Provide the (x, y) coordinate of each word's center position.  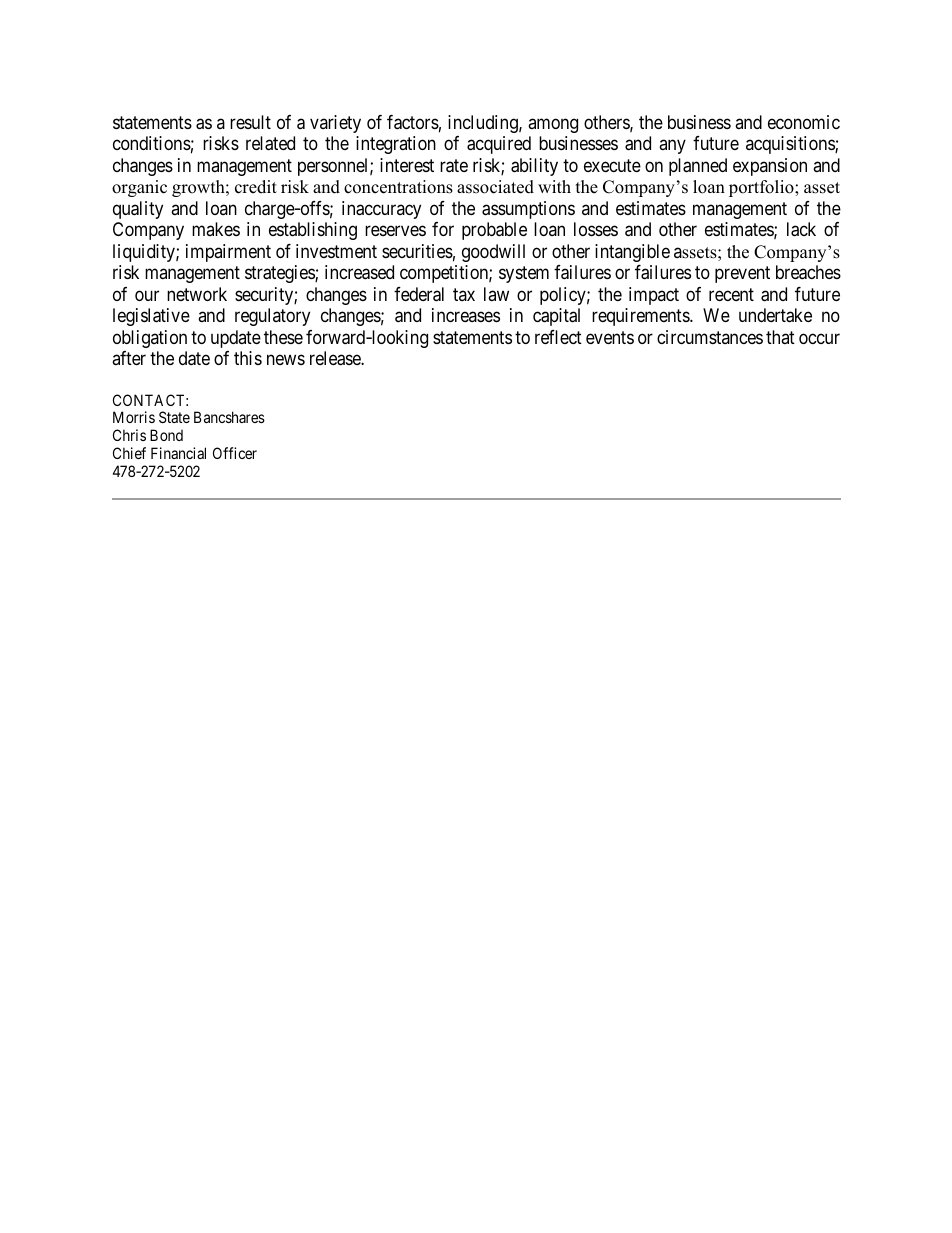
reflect (558, 337)
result (250, 122)
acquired (499, 145)
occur (819, 338)
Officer (235, 453)
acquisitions (791, 145)
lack (801, 229)
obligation (150, 339)
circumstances (710, 337)
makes (216, 229)
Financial (178, 453)
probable (494, 231)
